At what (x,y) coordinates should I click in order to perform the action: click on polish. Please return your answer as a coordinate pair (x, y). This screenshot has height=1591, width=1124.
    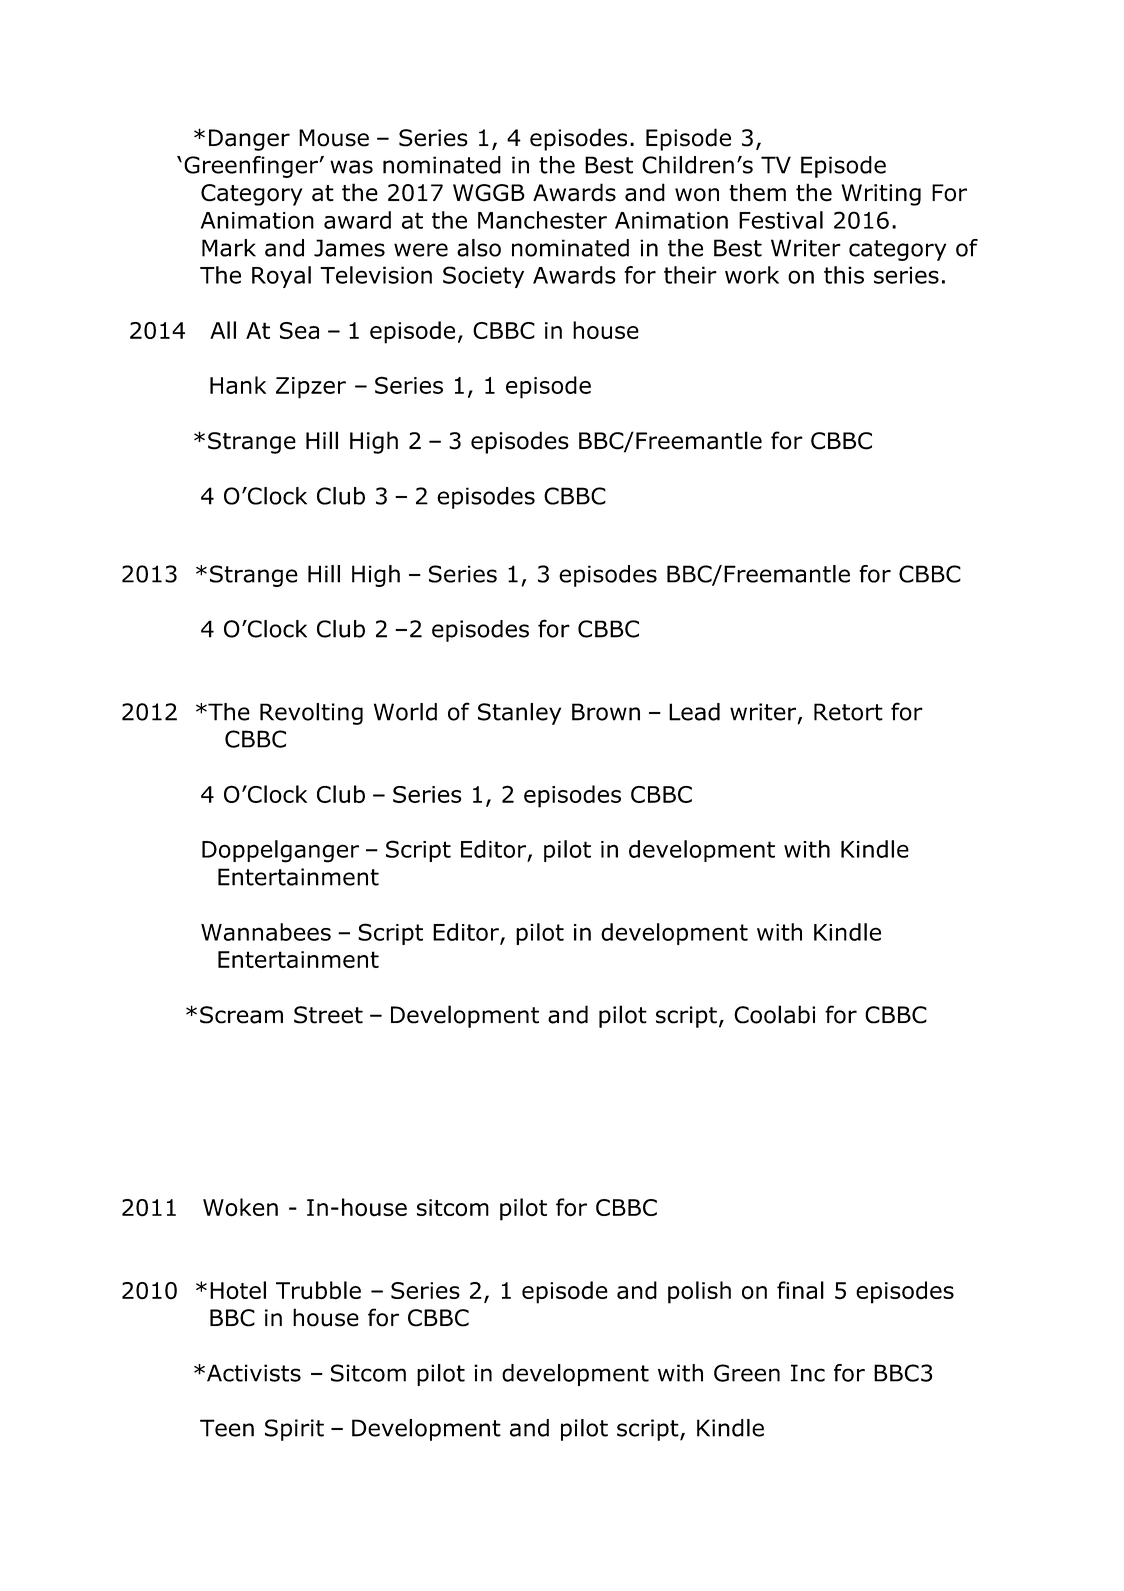
    Looking at the image, I should click on (699, 1292).
